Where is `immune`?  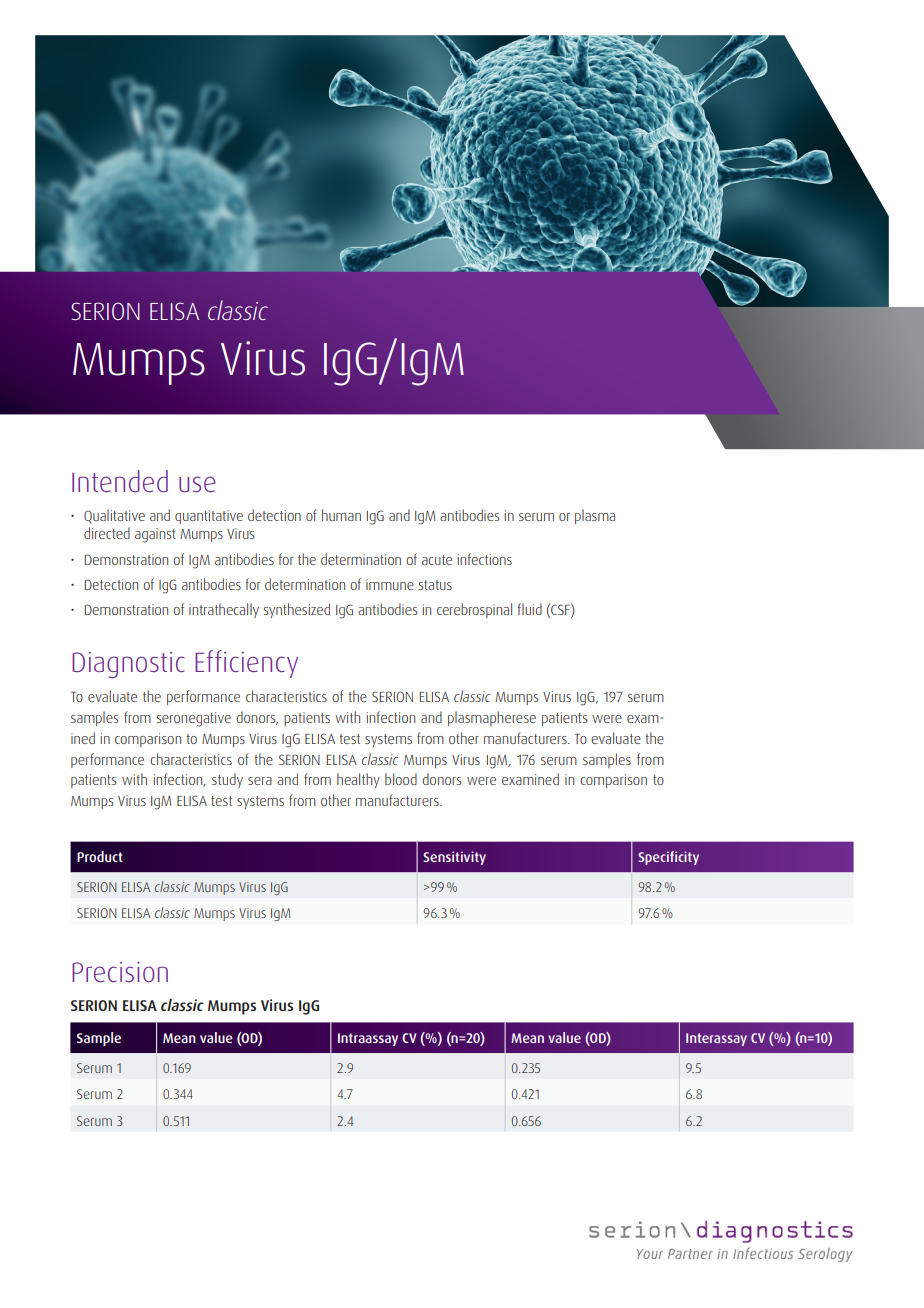 immune is located at coordinates (390, 584).
